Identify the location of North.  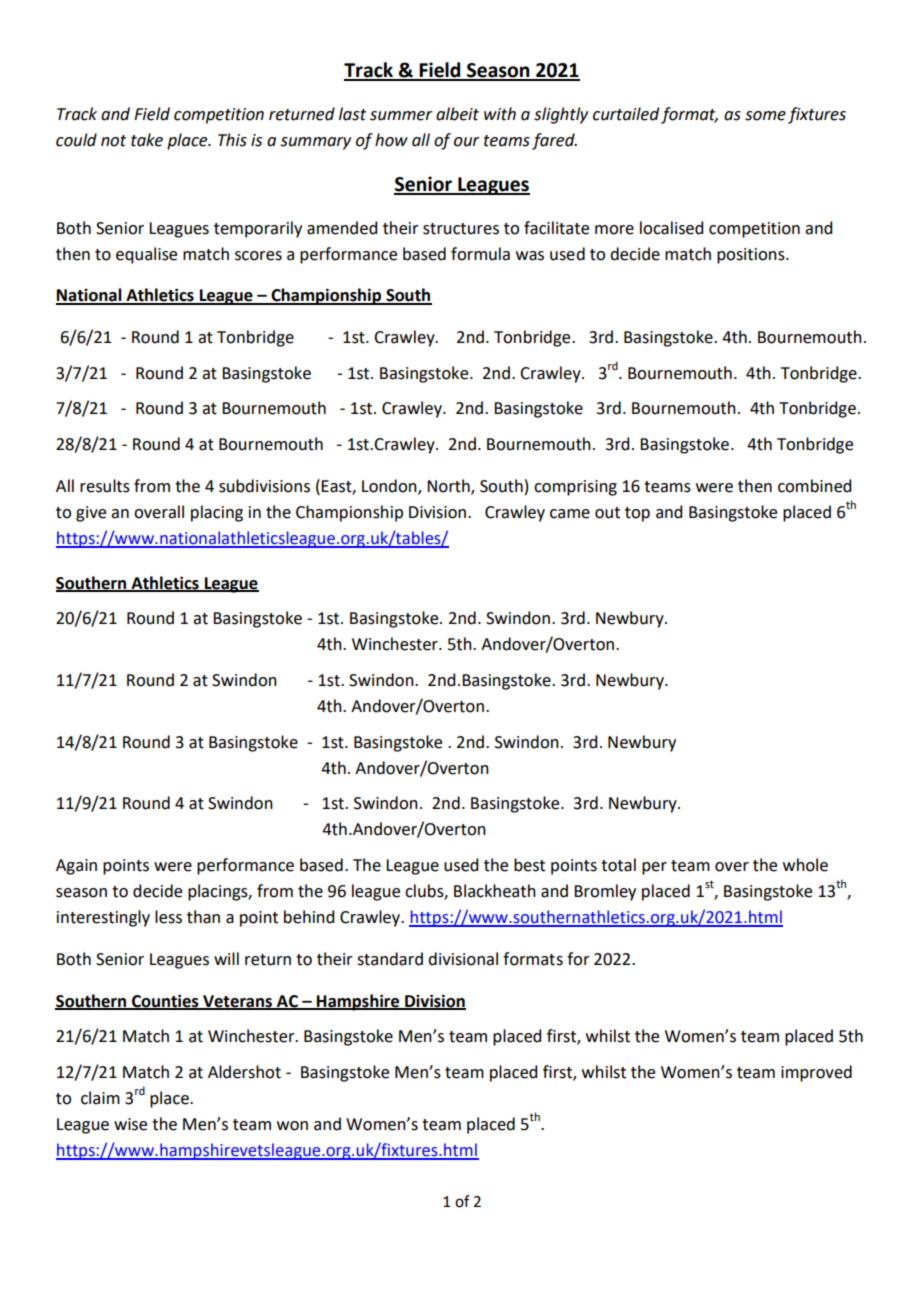
(449, 486).
